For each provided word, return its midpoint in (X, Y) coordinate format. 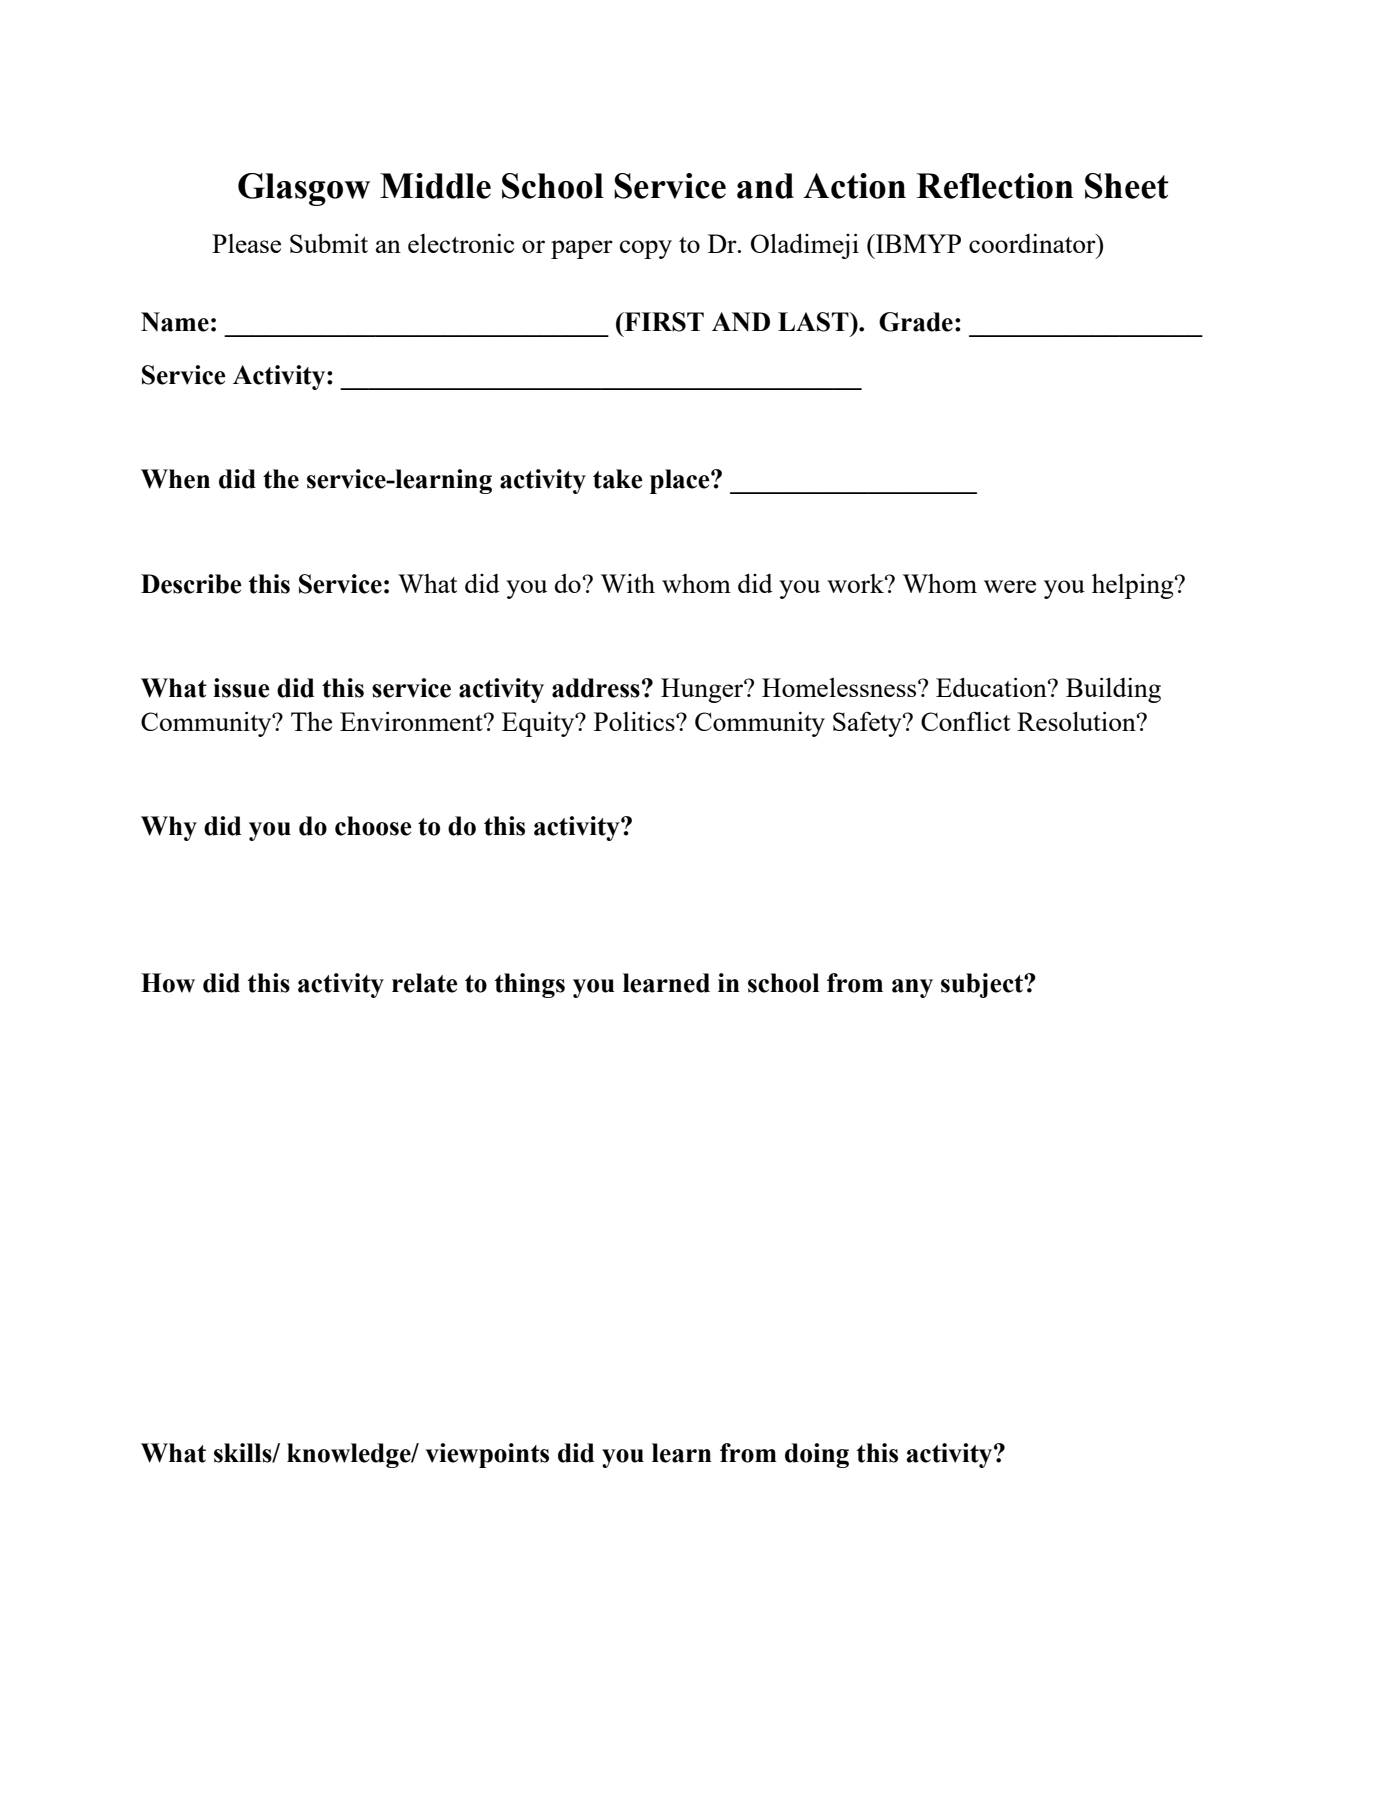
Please (246, 243)
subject (983, 985)
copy (646, 249)
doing (817, 1455)
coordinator (1033, 243)
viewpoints (487, 1455)
